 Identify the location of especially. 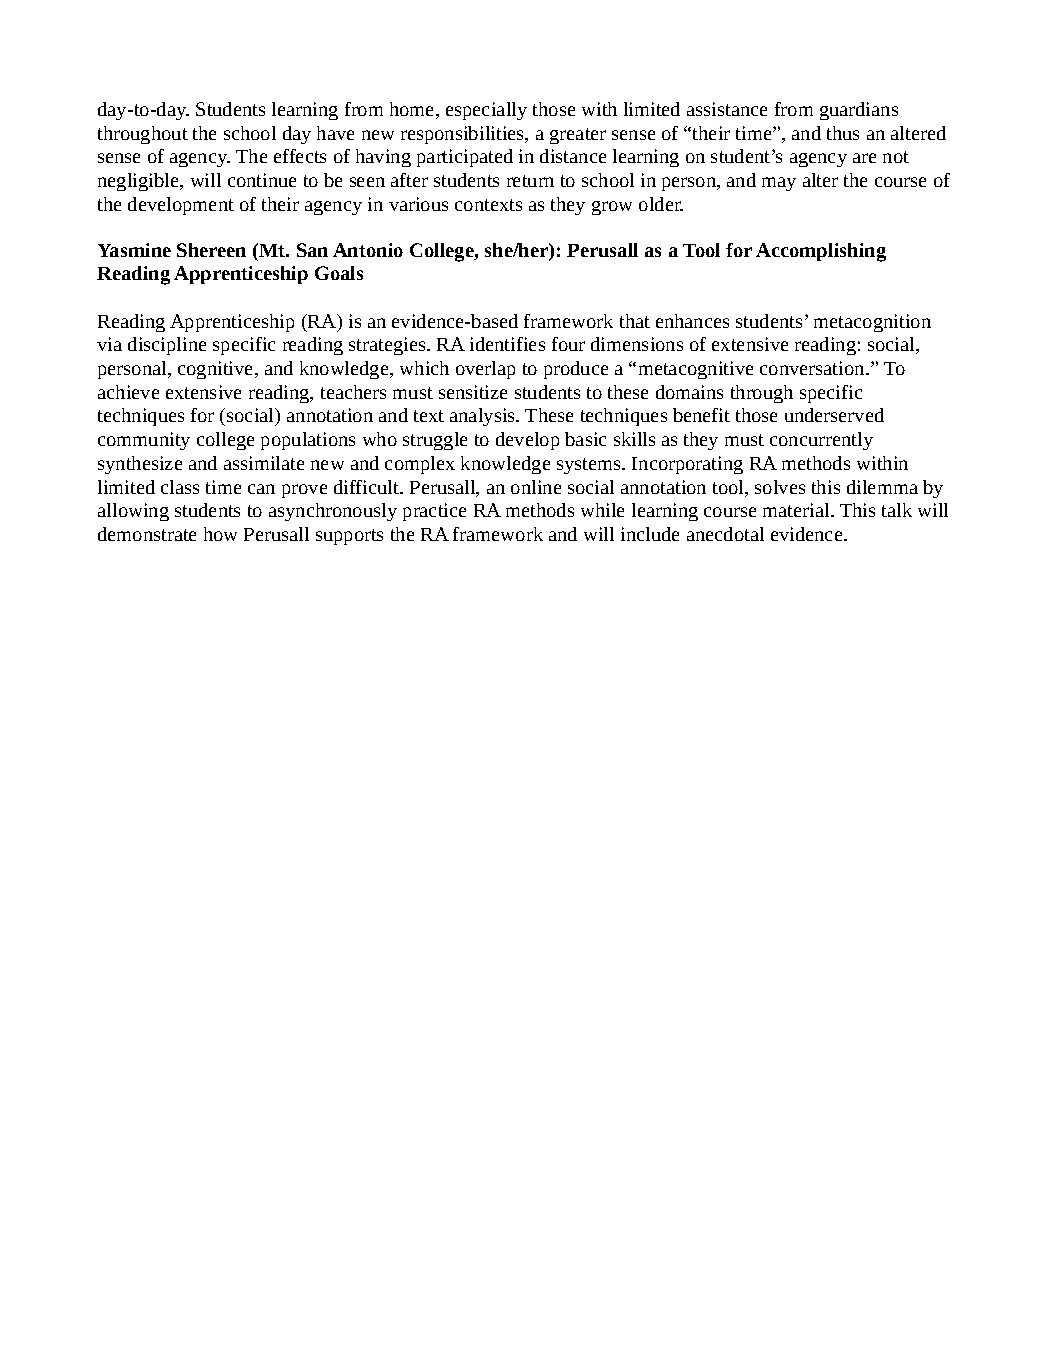
(486, 111).
